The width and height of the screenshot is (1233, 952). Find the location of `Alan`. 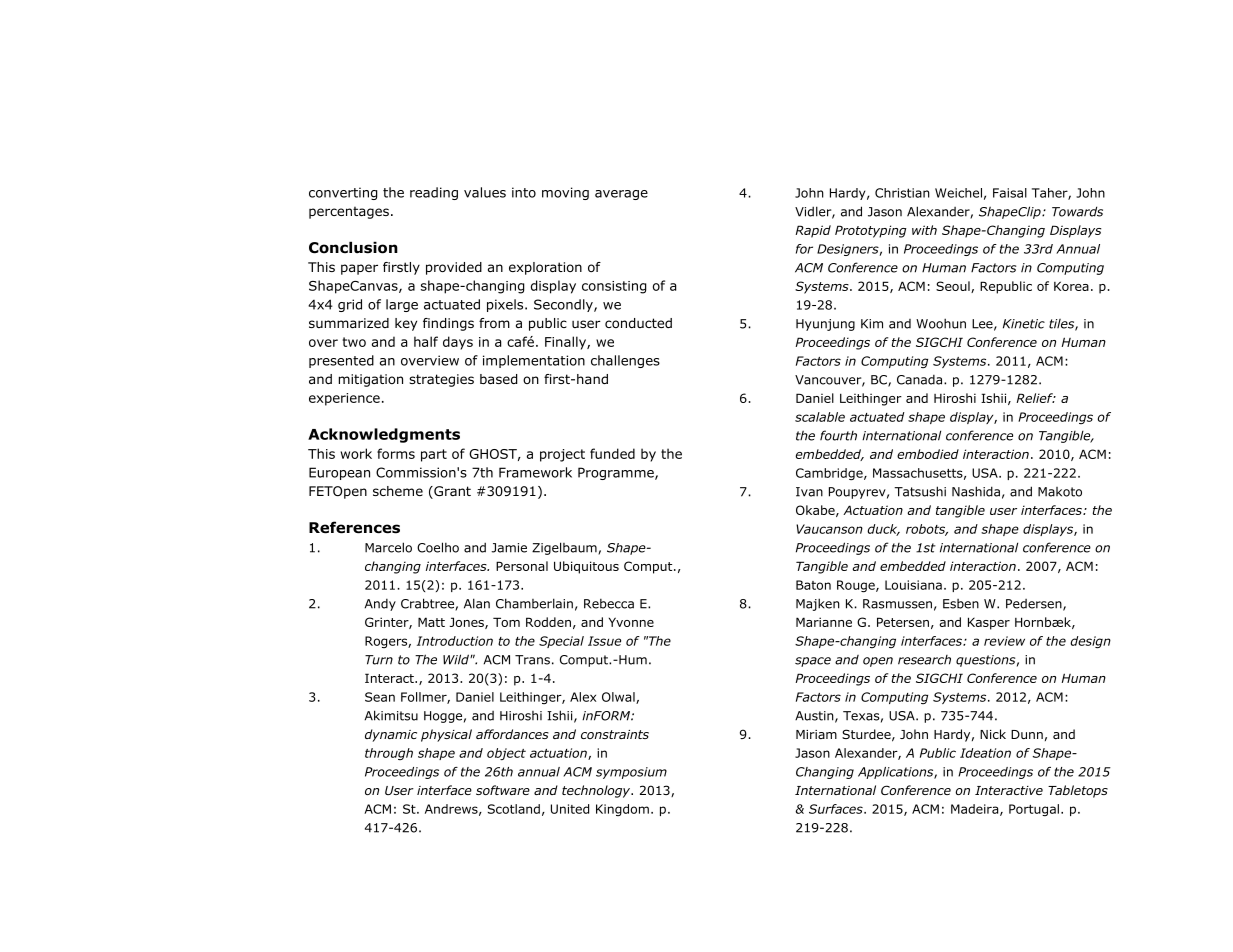

Alan is located at coordinates (477, 603).
